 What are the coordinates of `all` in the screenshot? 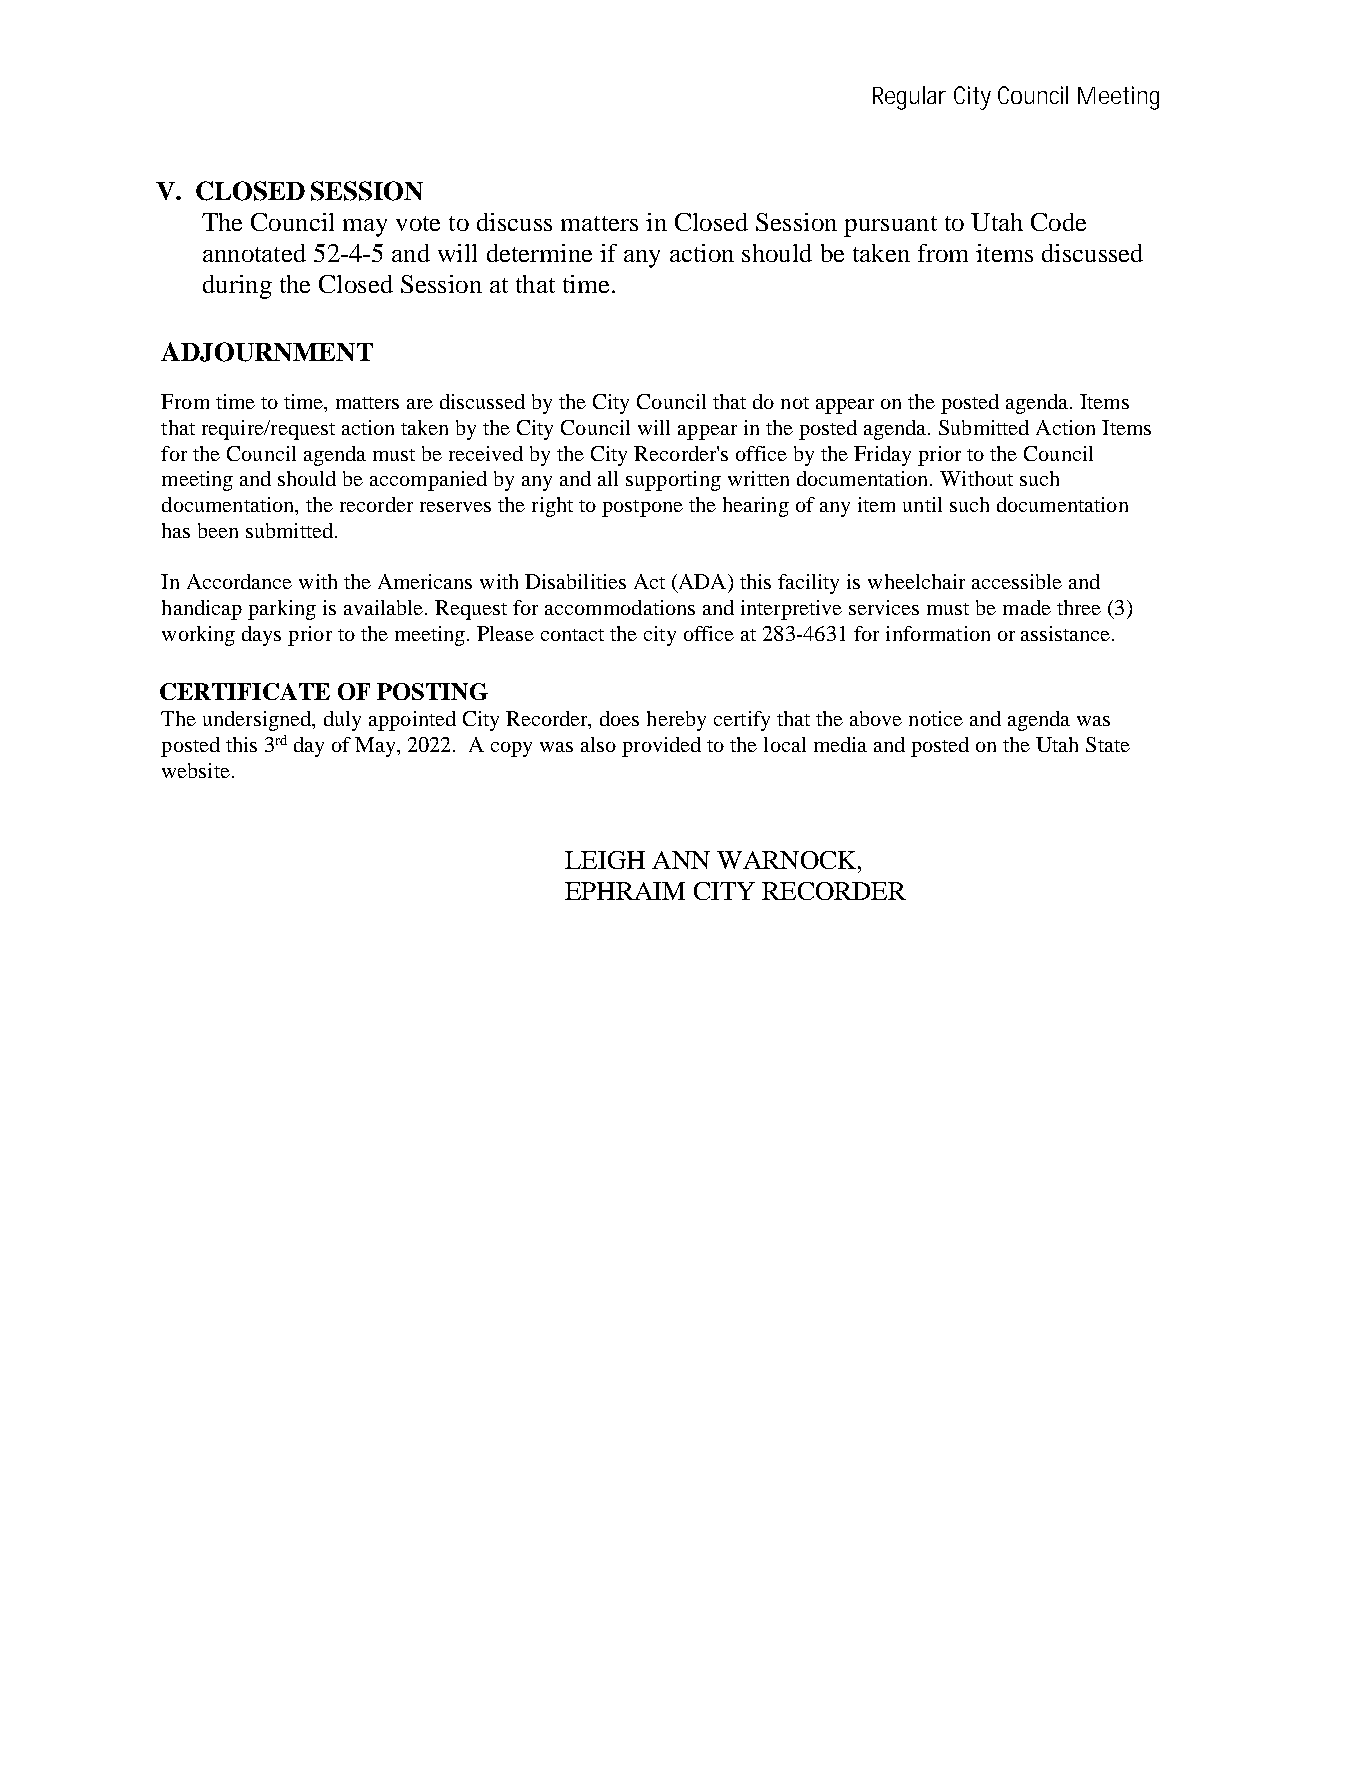 It's located at (608, 478).
